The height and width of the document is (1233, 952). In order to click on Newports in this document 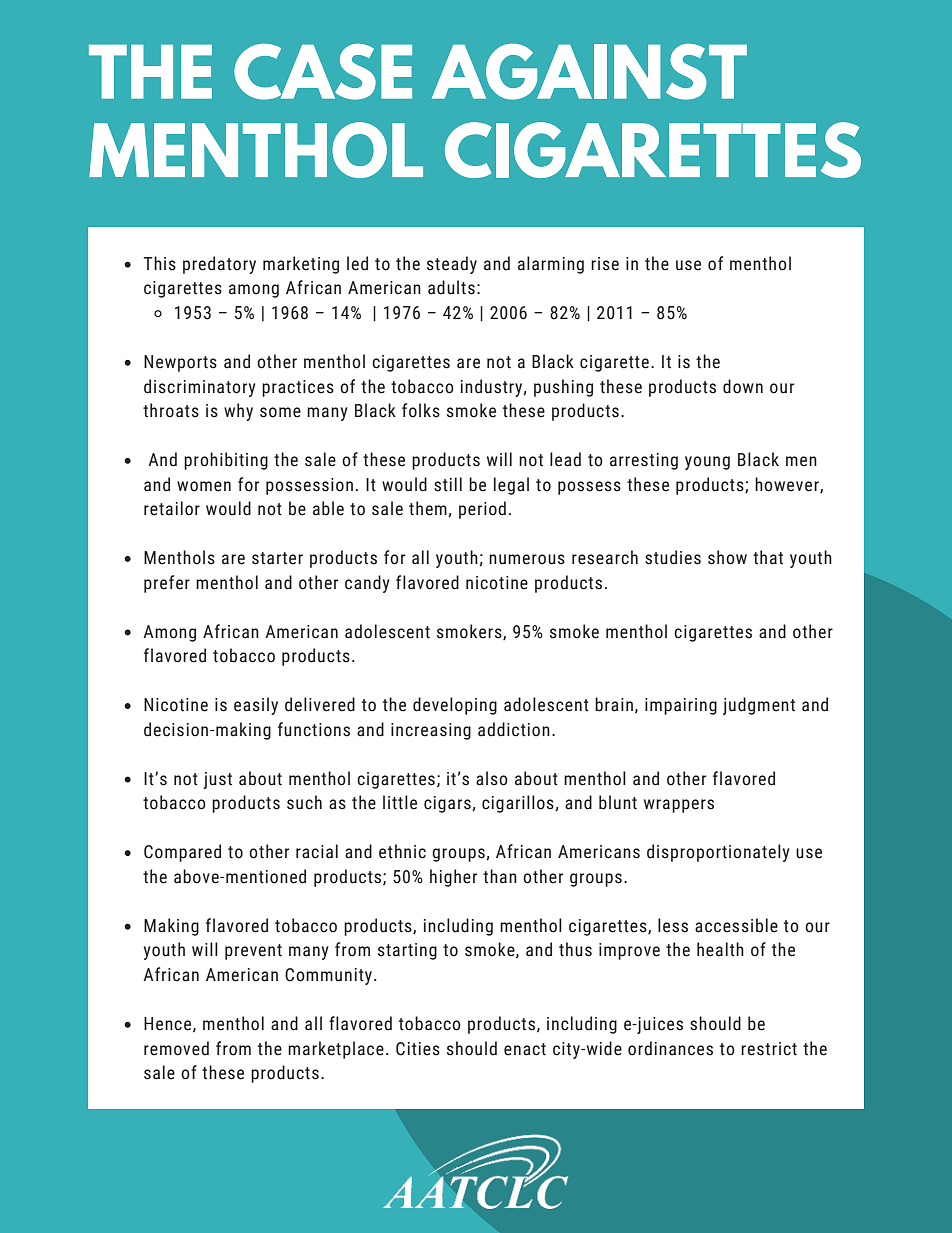, I will do `click(180, 363)`.
